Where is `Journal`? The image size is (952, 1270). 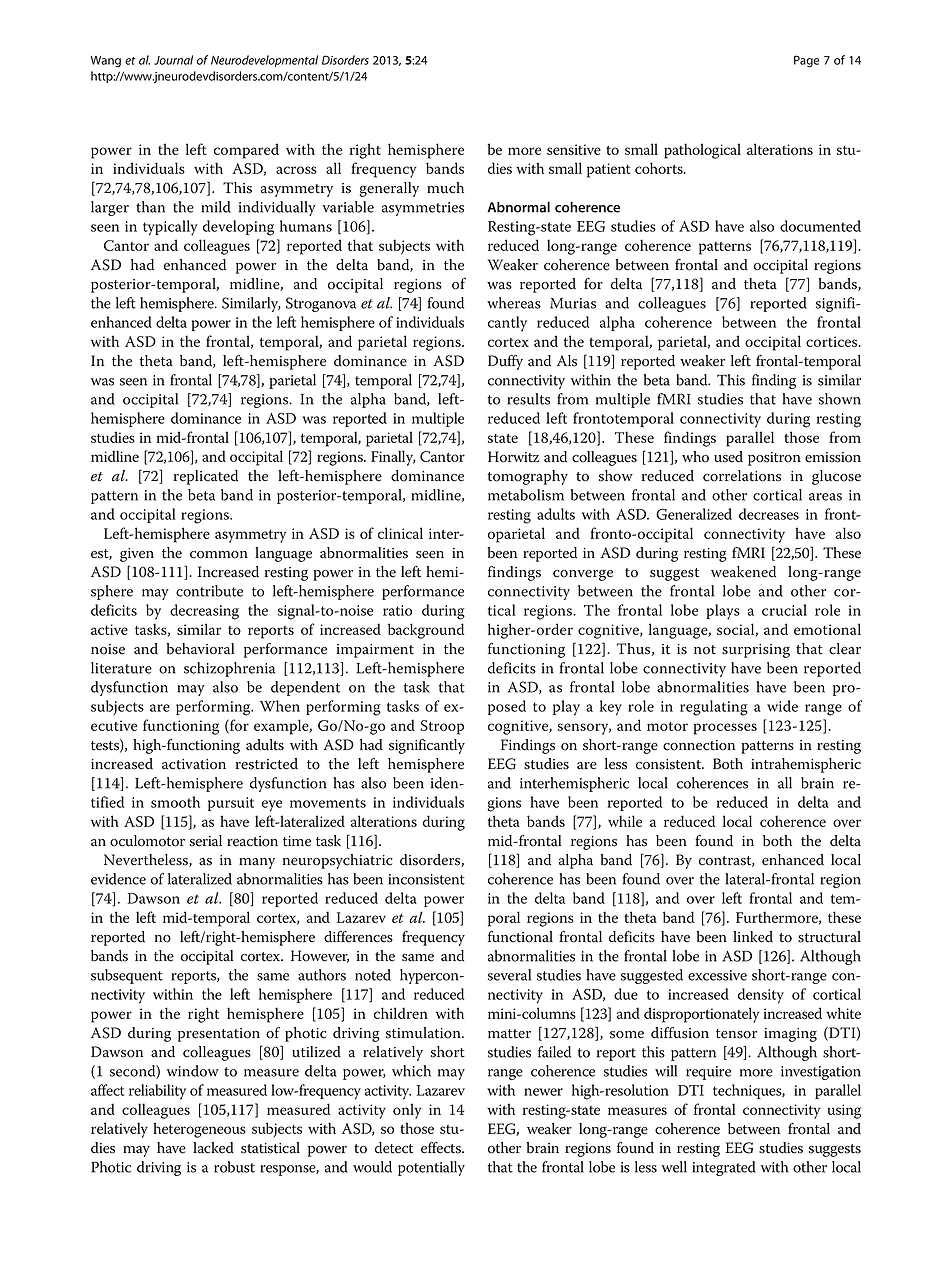 Journal is located at coordinates (173, 60).
